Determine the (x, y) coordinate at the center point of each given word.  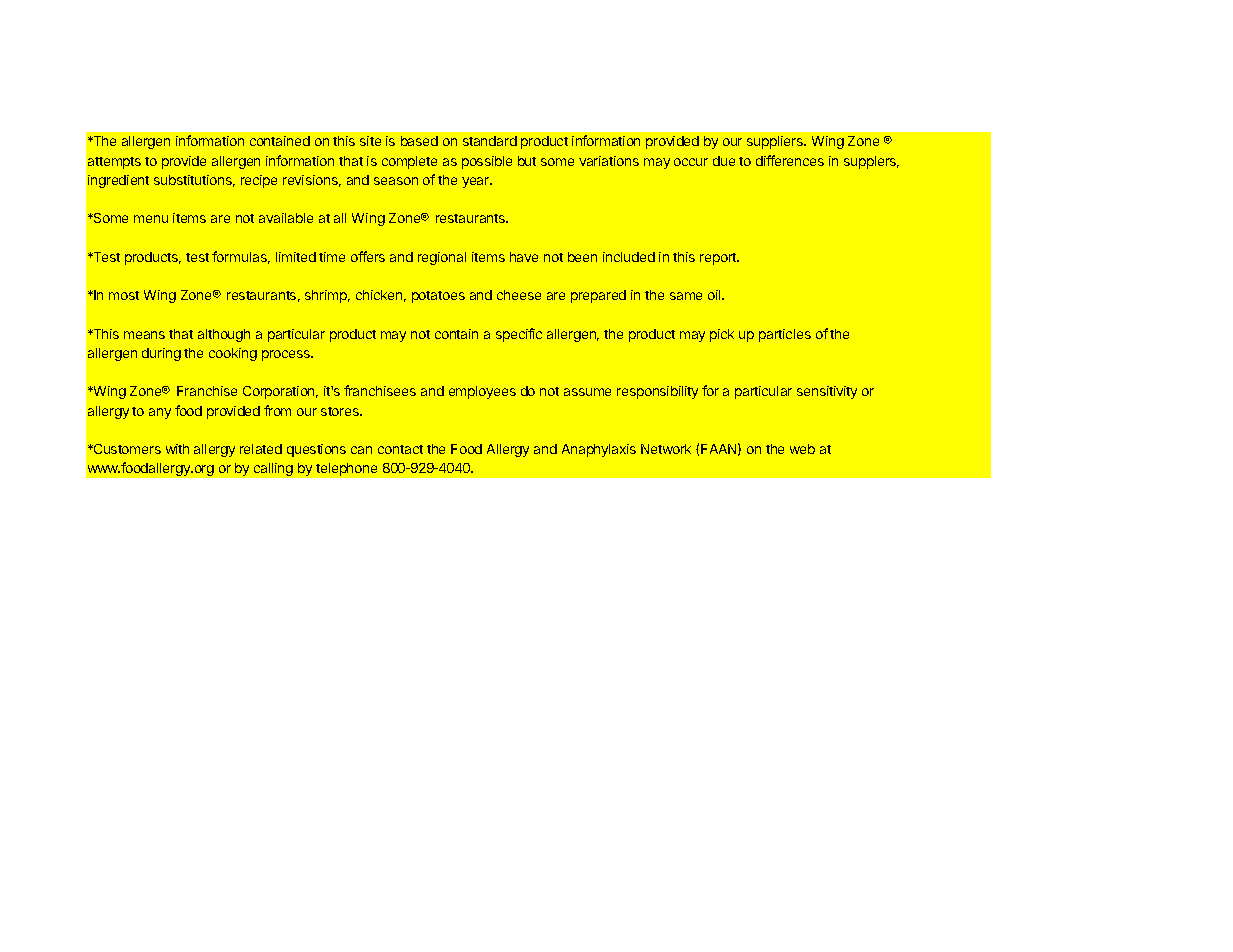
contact (400, 449)
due (724, 161)
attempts (114, 163)
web (802, 449)
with (177, 449)
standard (490, 141)
